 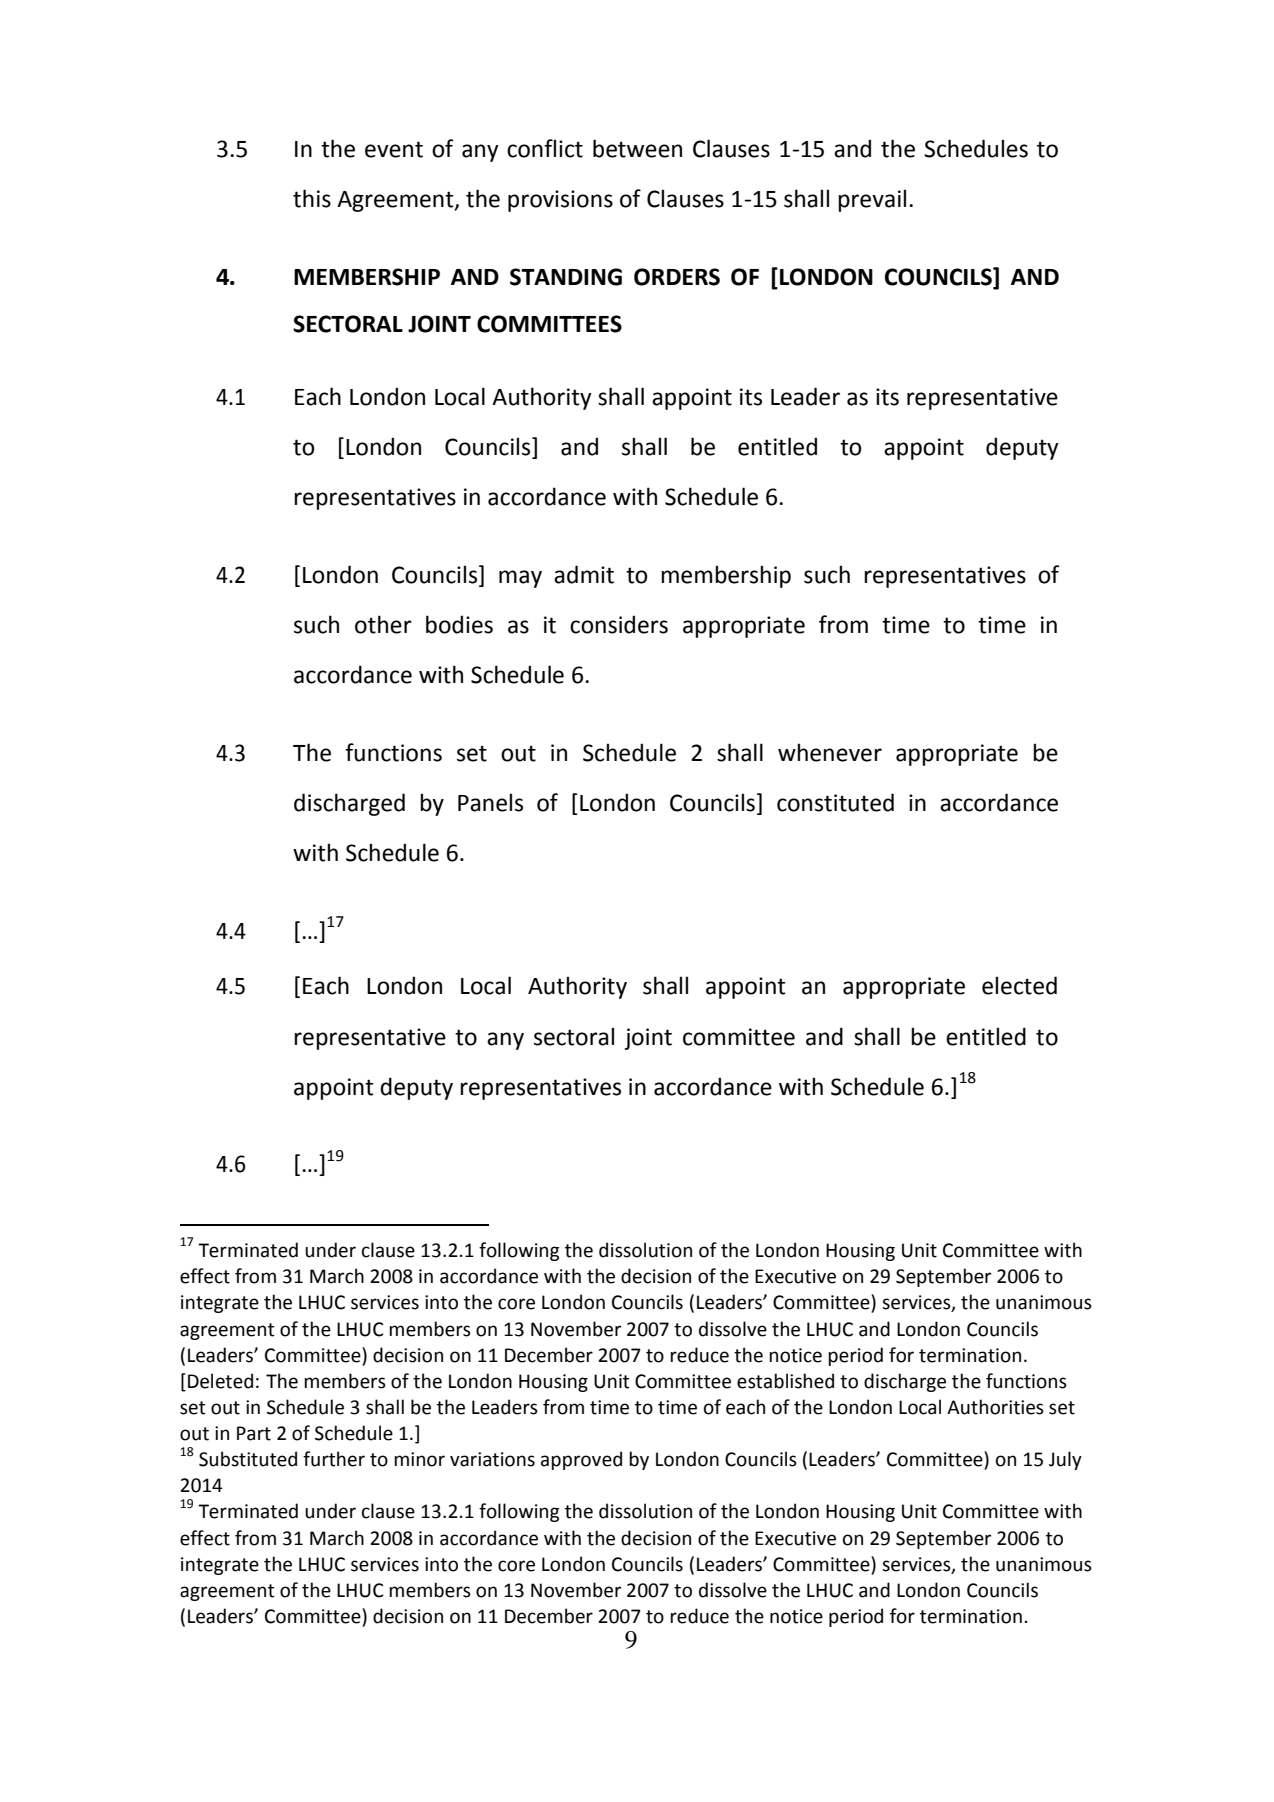 What do you see at coordinates (637, 148) in the screenshot?
I see `between` at bounding box center [637, 148].
